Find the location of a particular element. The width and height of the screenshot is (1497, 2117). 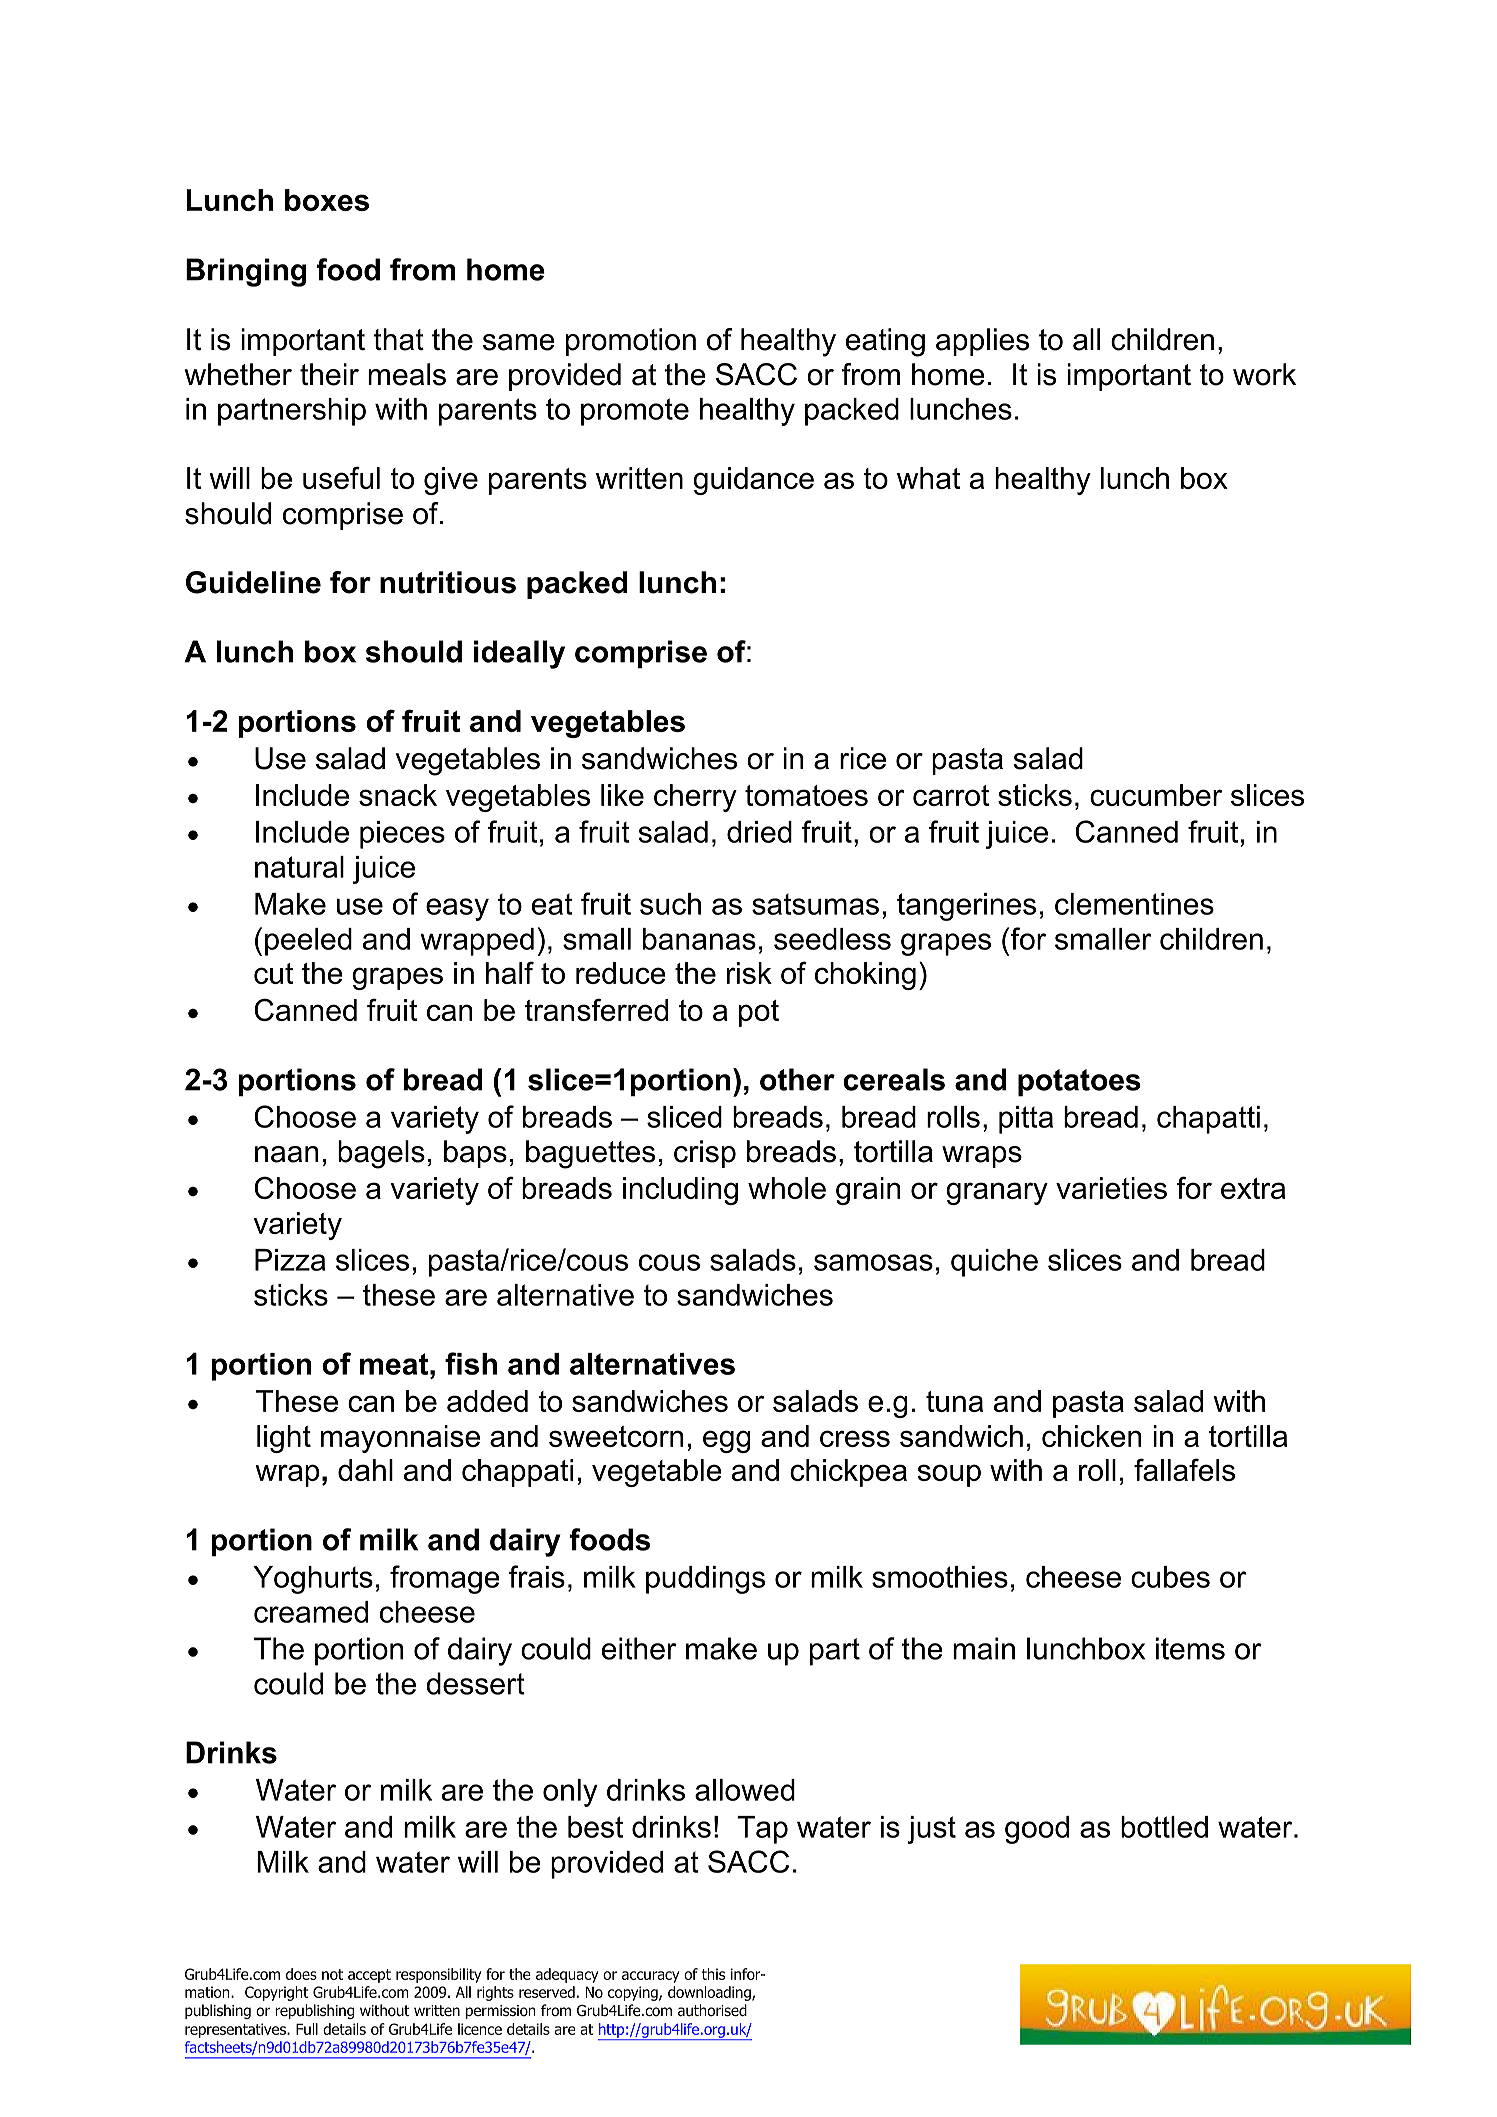

work is located at coordinates (1264, 374).
